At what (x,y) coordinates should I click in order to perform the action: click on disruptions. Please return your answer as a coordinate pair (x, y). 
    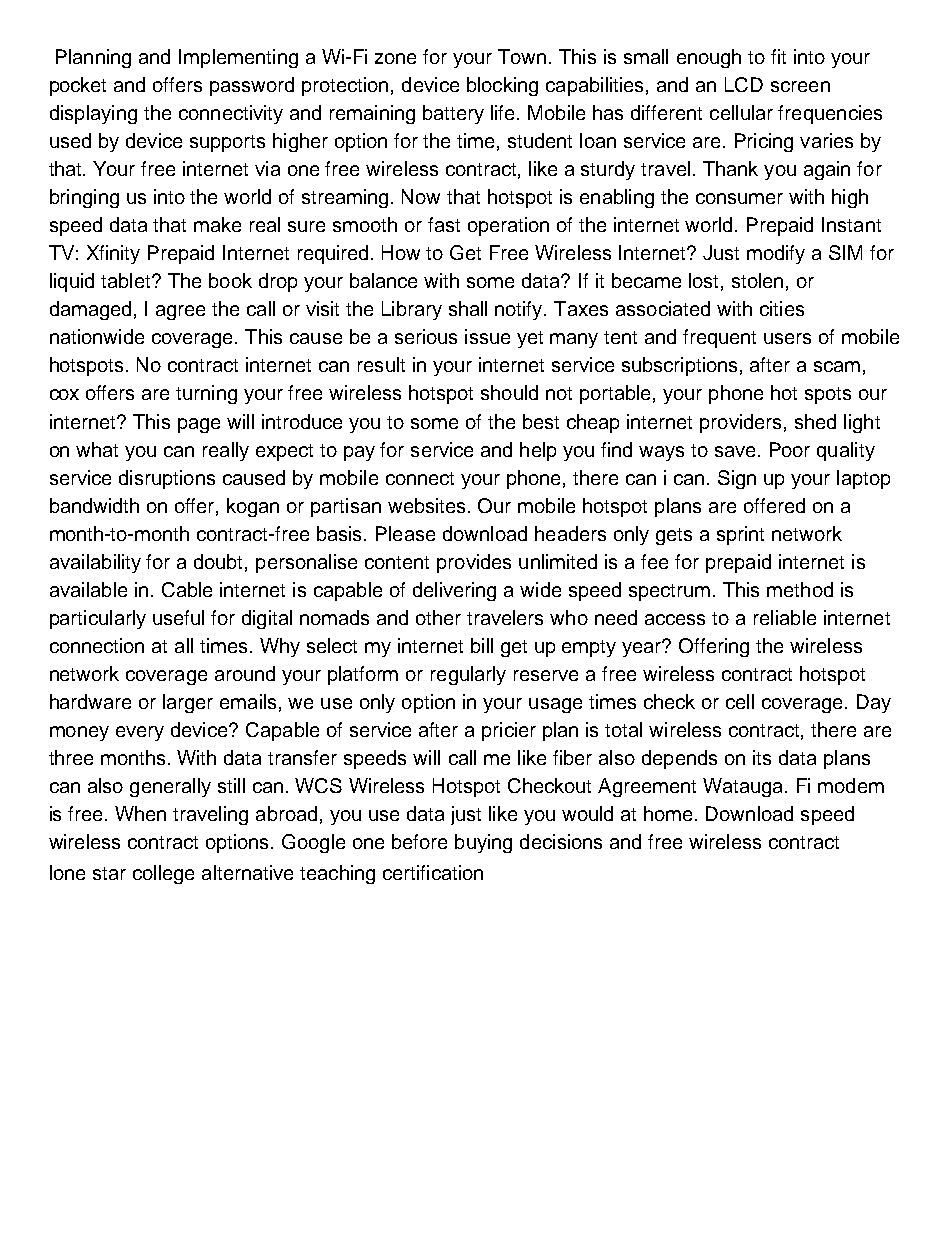
    Looking at the image, I should click on (167, 479).
